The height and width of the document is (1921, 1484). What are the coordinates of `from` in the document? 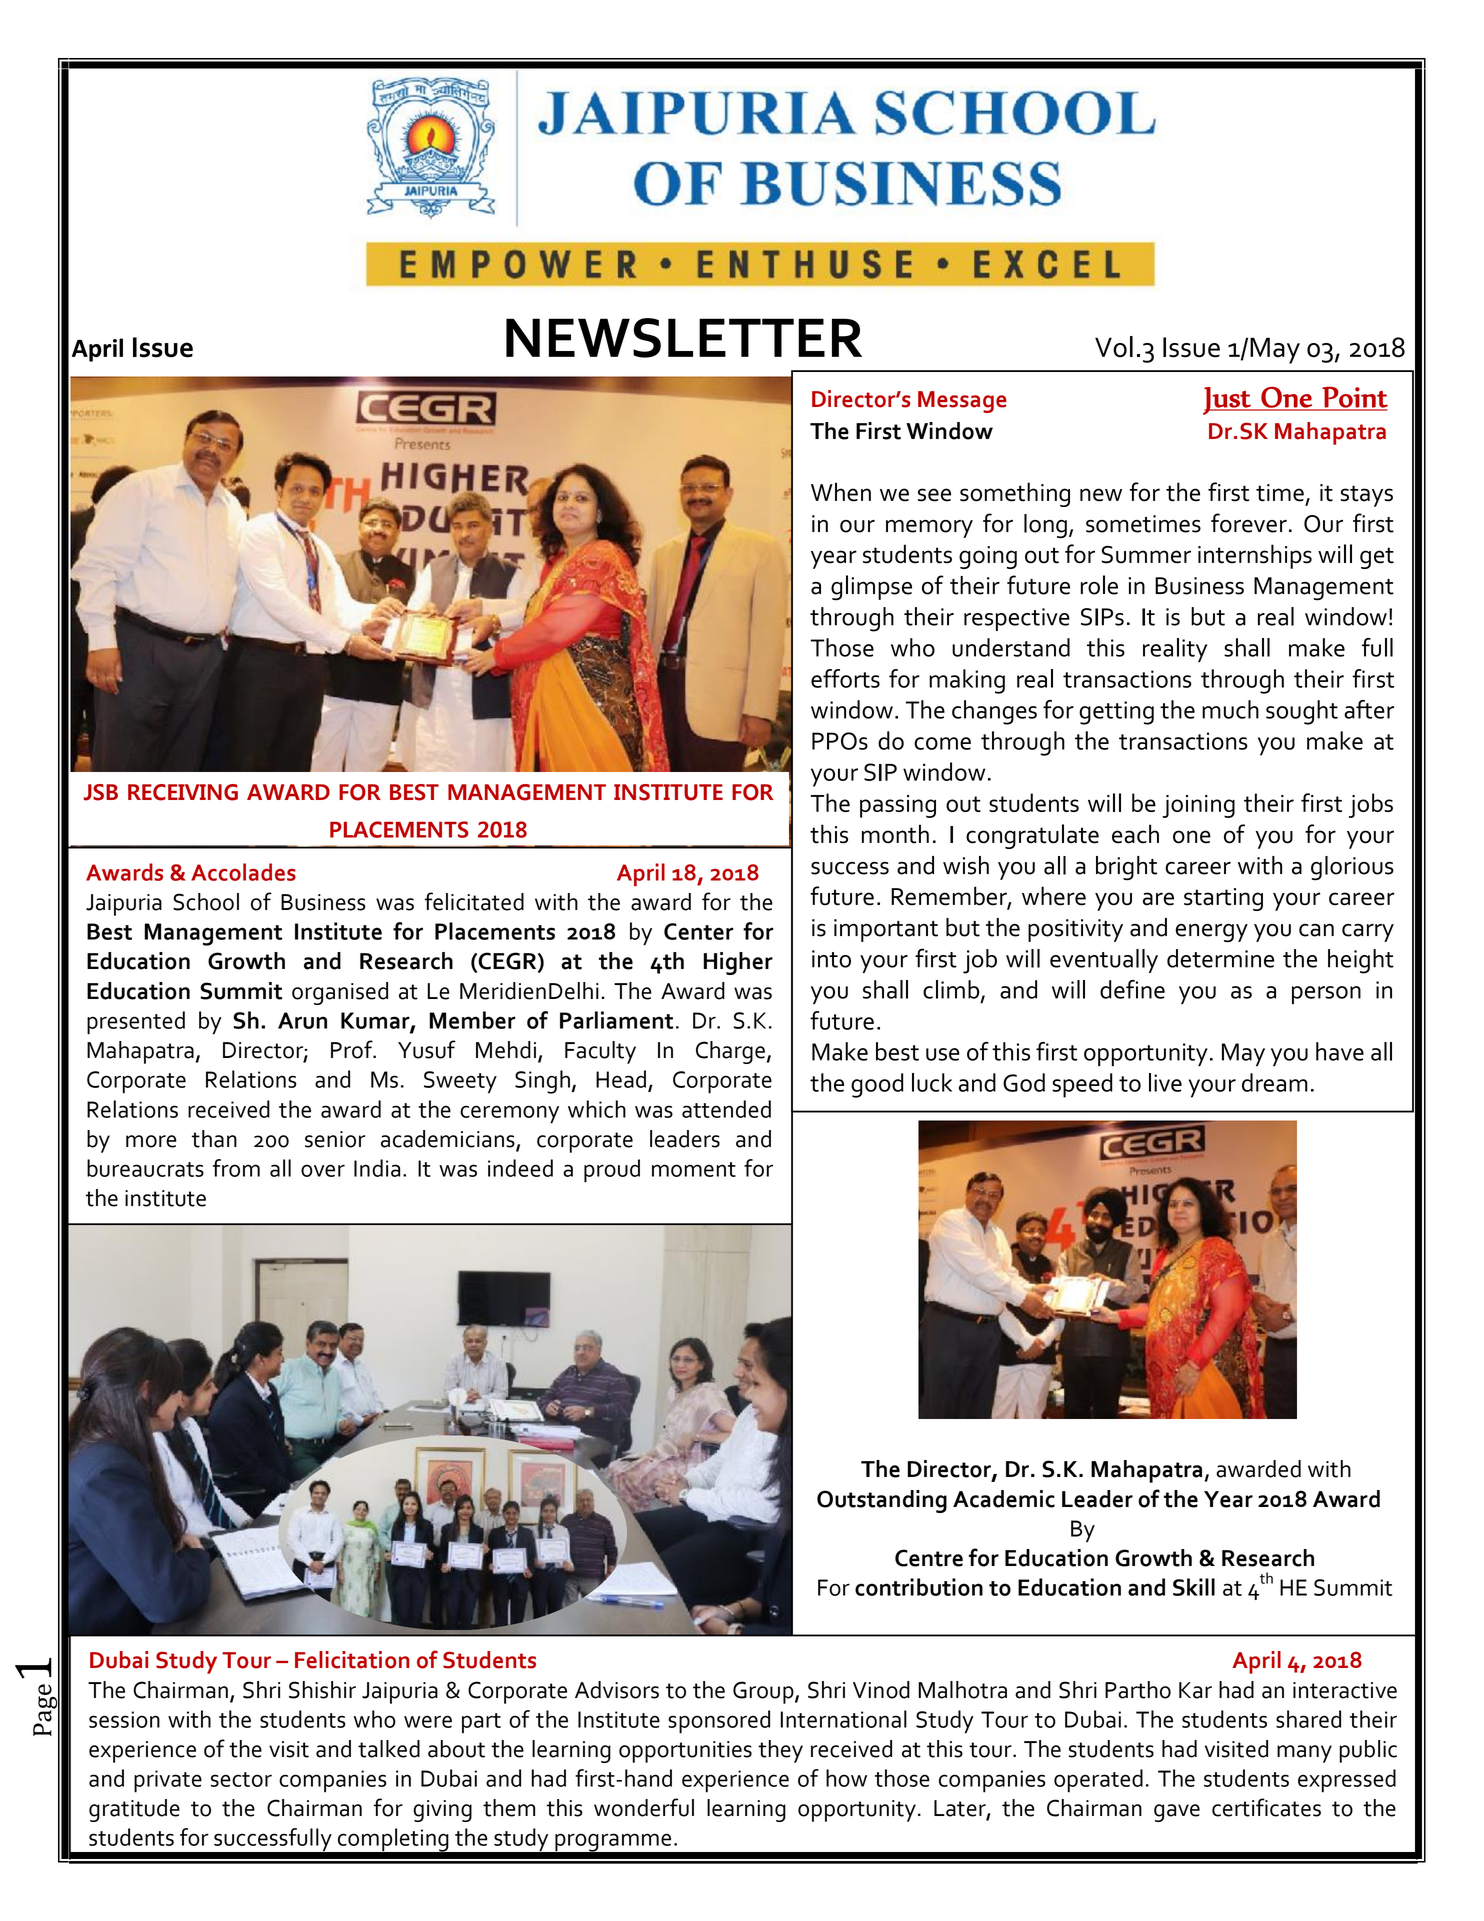 It's located at (236, 1168).
